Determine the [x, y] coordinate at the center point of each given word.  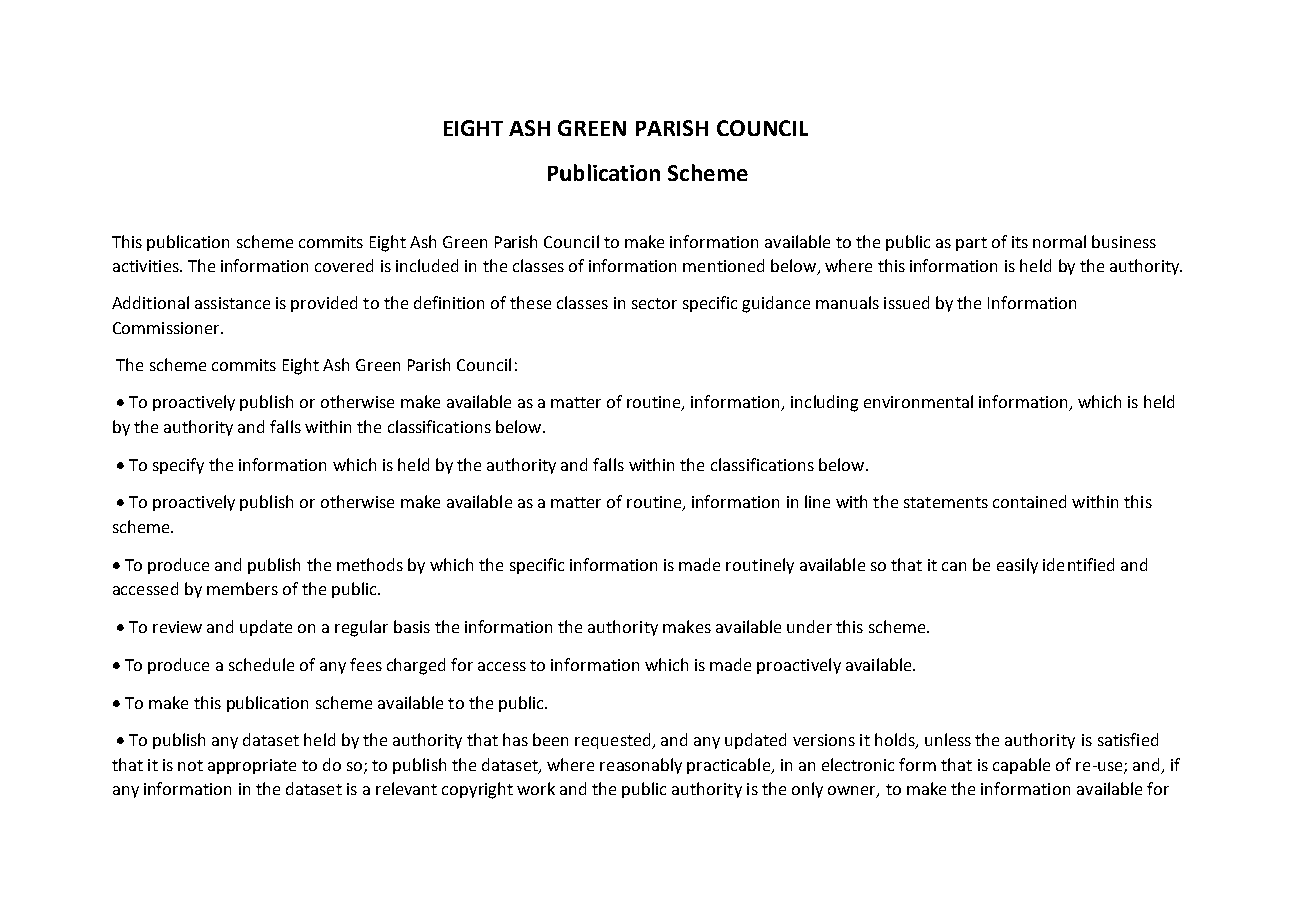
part [971, 244]
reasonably [641, 766]
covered [344, 265]
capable [1021, 766]
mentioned [723, 265]
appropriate [252, 766]
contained [1029, 501]
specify [178, 466]
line [817, 501]
